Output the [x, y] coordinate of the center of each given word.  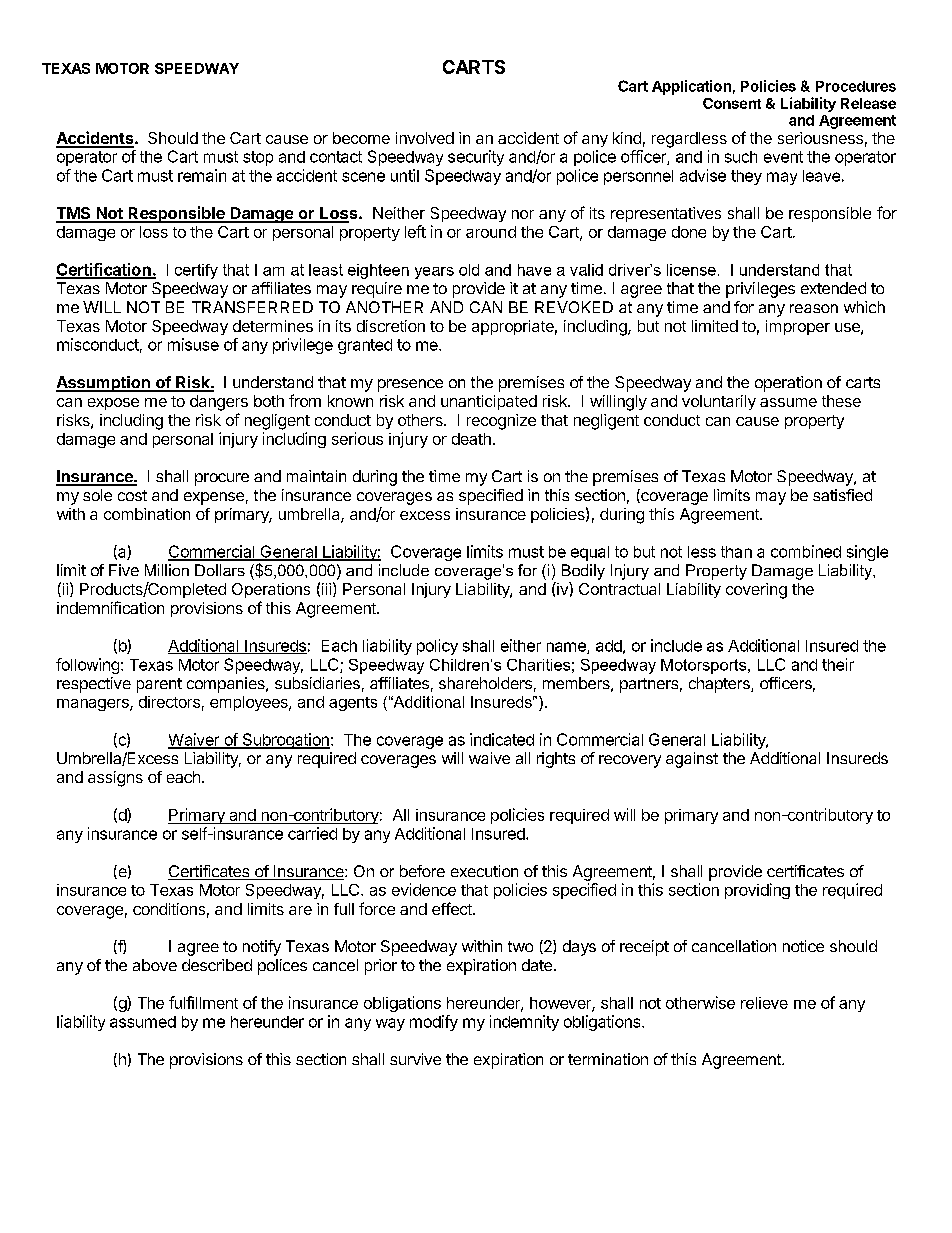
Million [167, 570]
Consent [732, 103]
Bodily [583, 572]
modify [434, 1023]
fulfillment [203, 1002]
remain [202, 175]
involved [425, 138]
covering [756, 591]
